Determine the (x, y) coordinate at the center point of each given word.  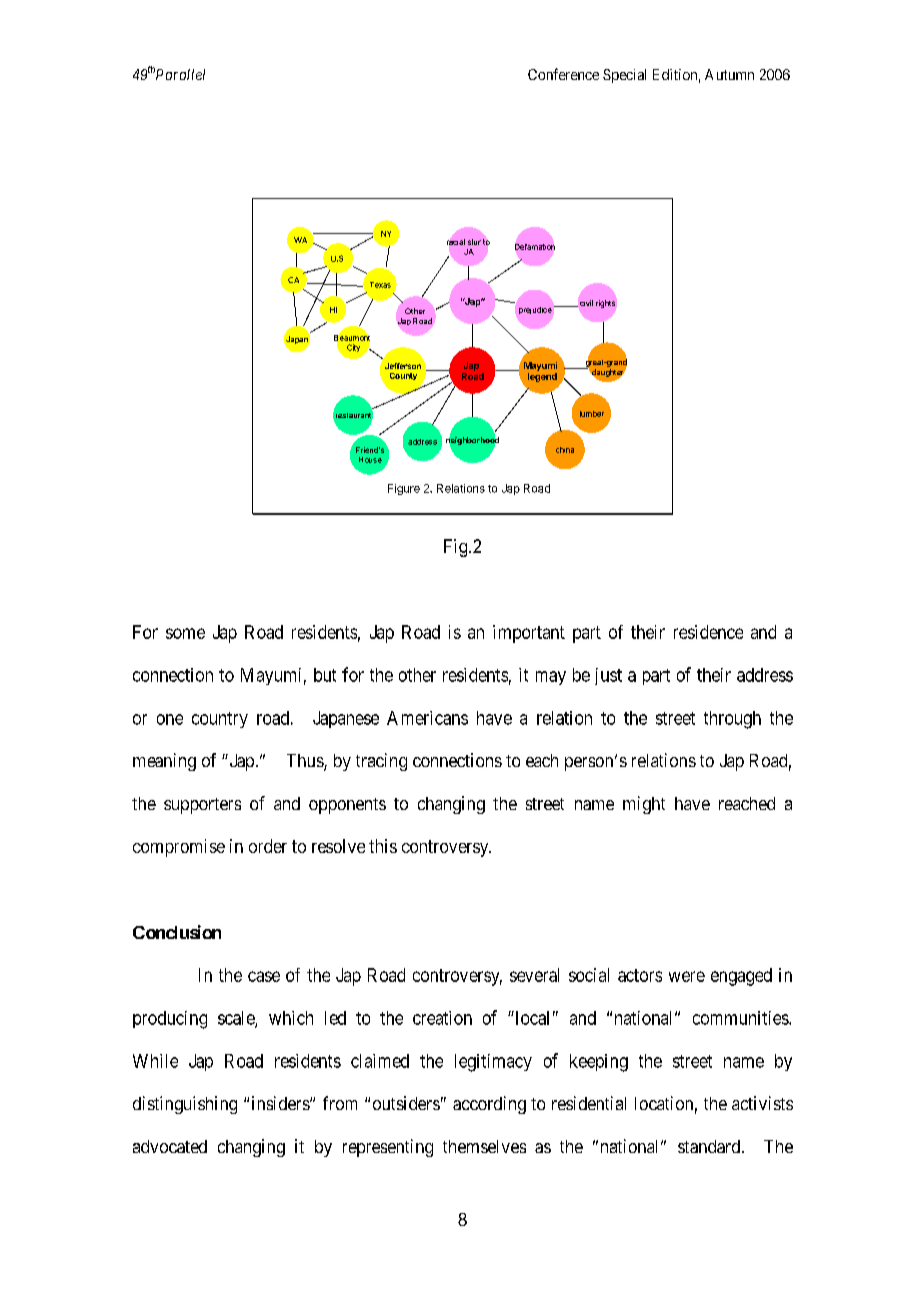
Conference (563, 74)
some (185, 633)
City (353, 348)
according (489, 1105)
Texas (380, 285)
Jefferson (403, 366)
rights (605, 304)
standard (709, 1146)
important (529, 634)
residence (708, 632)
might (644, 805)
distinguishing (185, 1105)
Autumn (729, 74)
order (268, 846)
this (383, 846)
